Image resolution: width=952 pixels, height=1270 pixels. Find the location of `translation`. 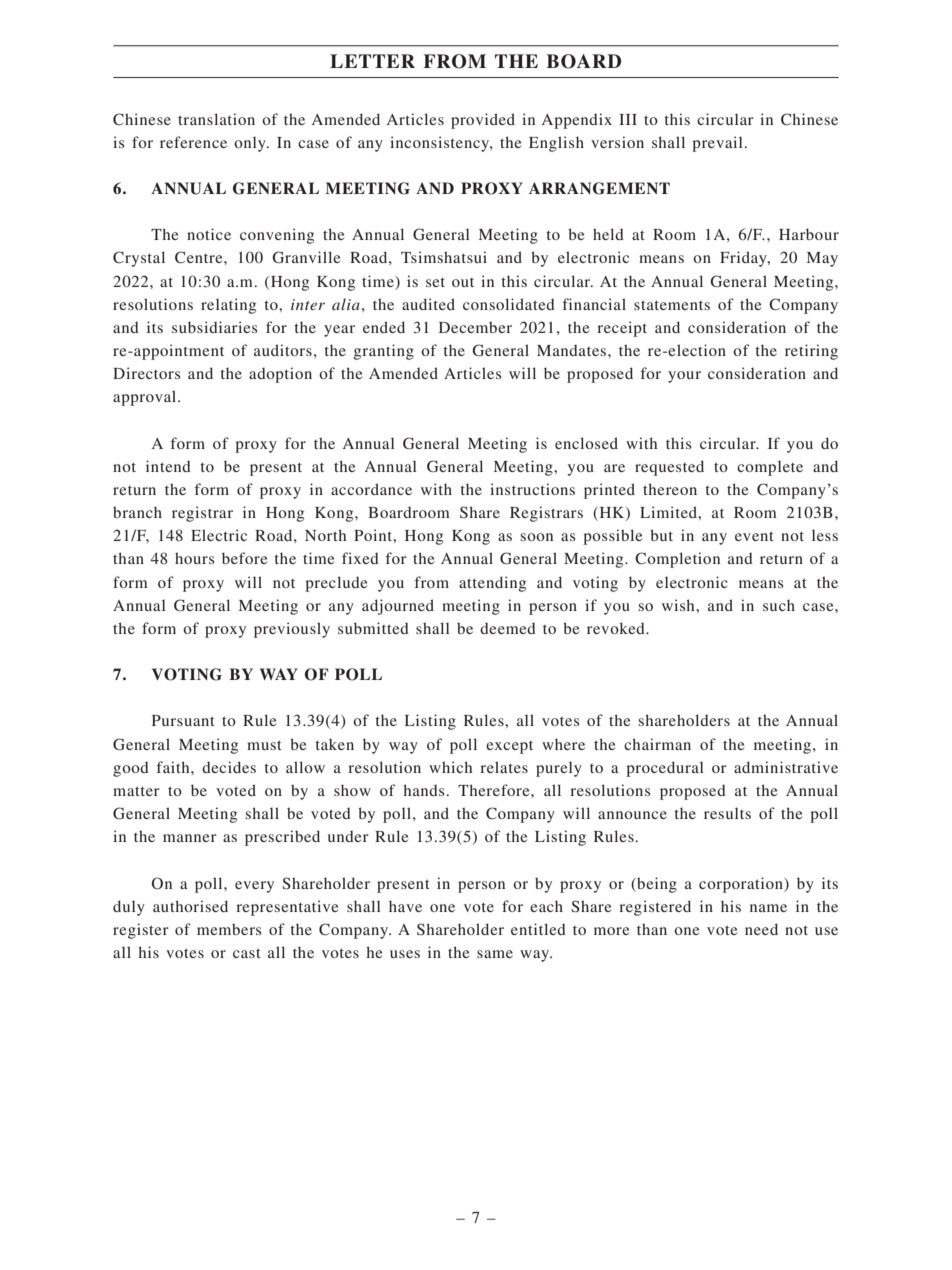

translation is located at coordinates (216, 119).
